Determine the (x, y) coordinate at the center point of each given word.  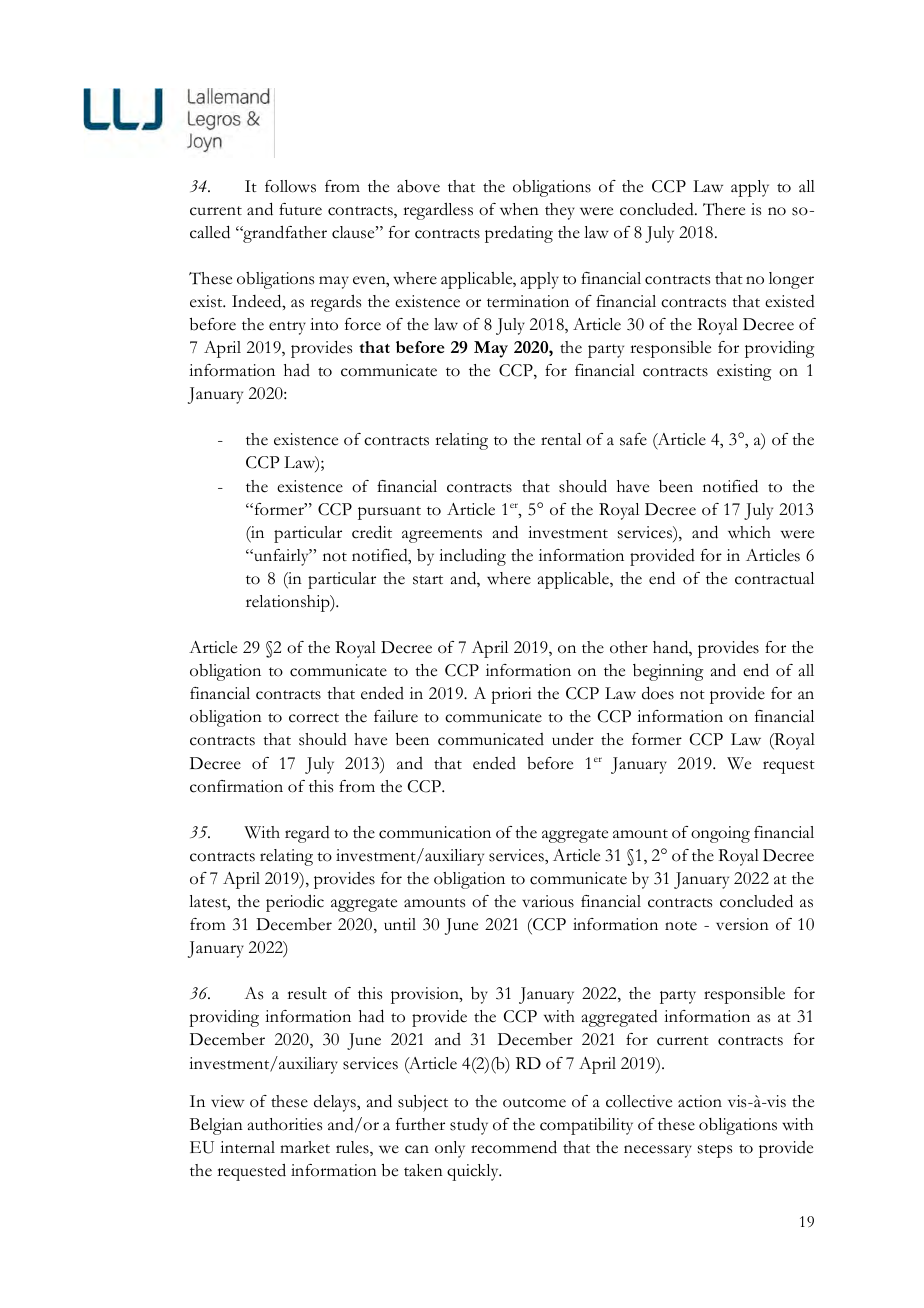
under (573, 739)
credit (372, 532)
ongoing (720, 834)
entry (287, 328)
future (300, 209)
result (307, 993)
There (724, 209)
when (519, 209)
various (548, 901)
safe (633, 439)
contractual (774, 578)
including (472, 557)
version (742, 924)
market (305, 1147)
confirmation (236, 786)
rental (561, 439)
